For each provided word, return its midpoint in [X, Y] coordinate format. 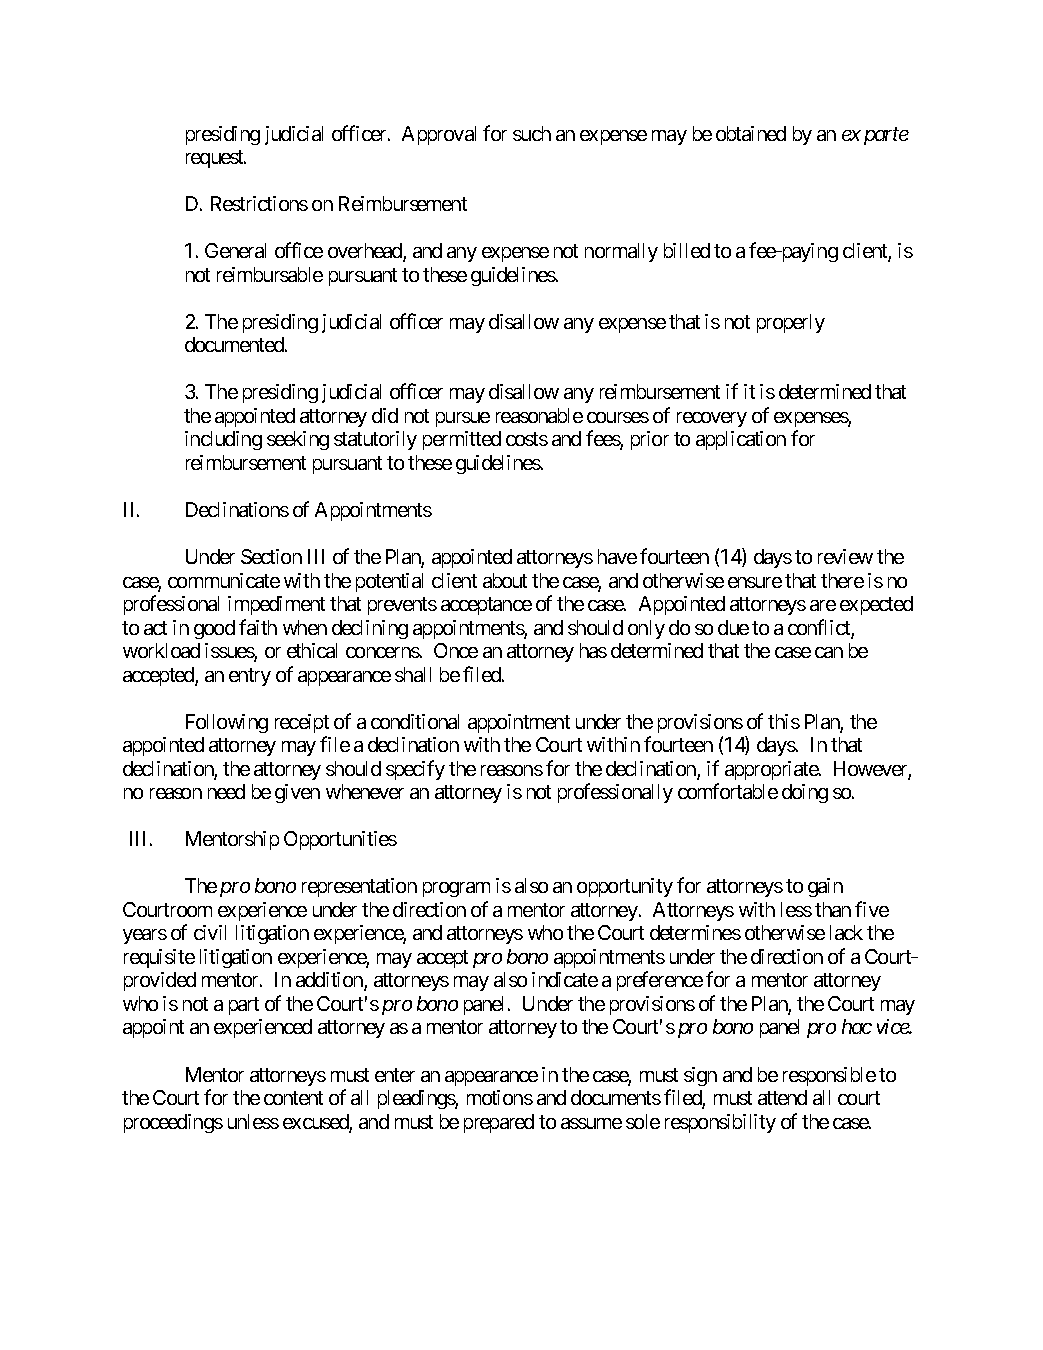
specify [415, 770]
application [741, 440]
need [226, 791]
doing [805, 793]
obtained [751, 133]
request [215, 159]
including [223, 440]
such [532, 133]
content [293, 1098]
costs [527, 439]
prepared [499, 1123]
